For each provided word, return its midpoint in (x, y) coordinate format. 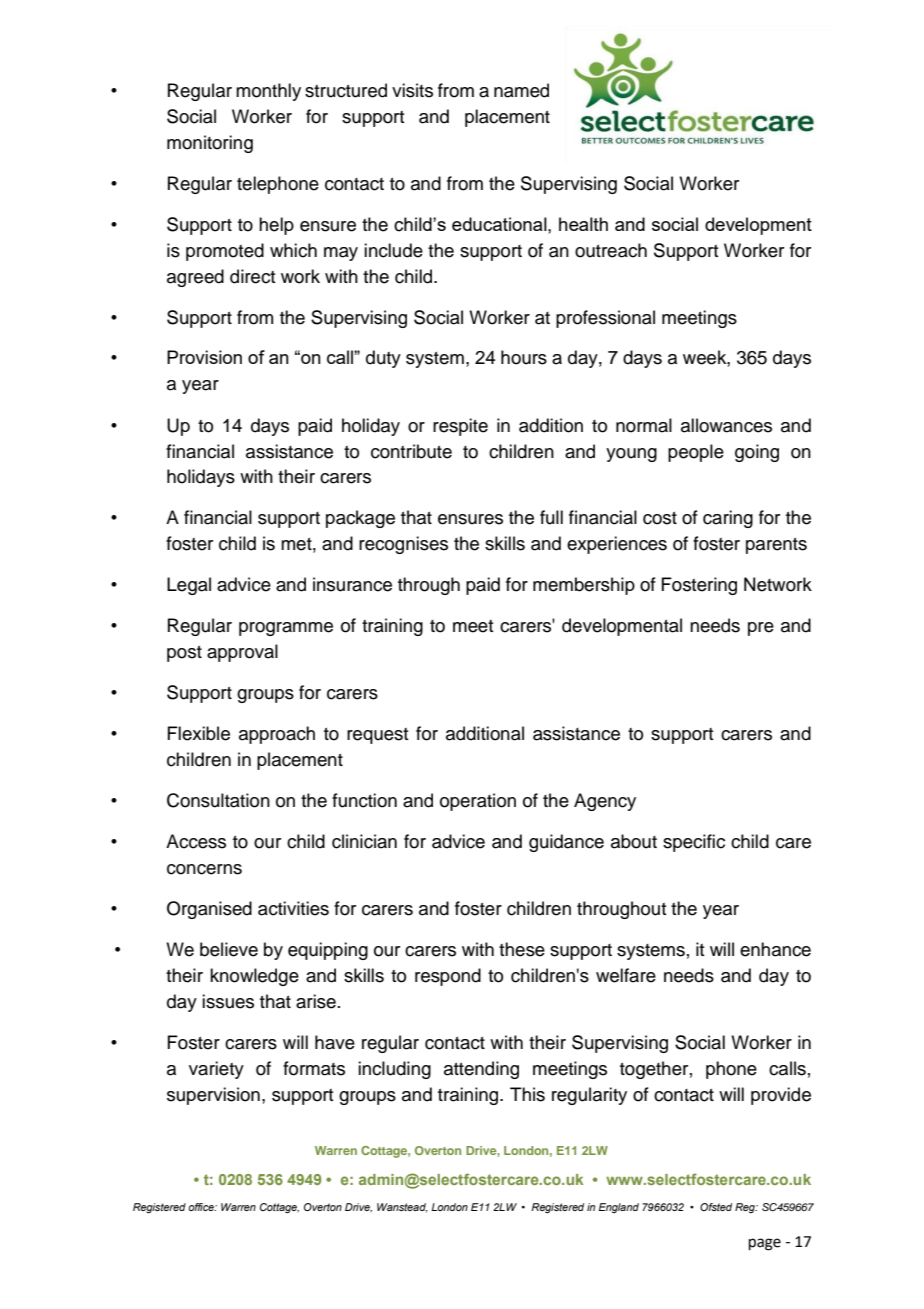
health (583, 224)
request (377, 736)
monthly (268, 92)
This (527, 1094)
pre (761, 629)
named (521, 90)
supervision (213, 1096)
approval (242, 653)
